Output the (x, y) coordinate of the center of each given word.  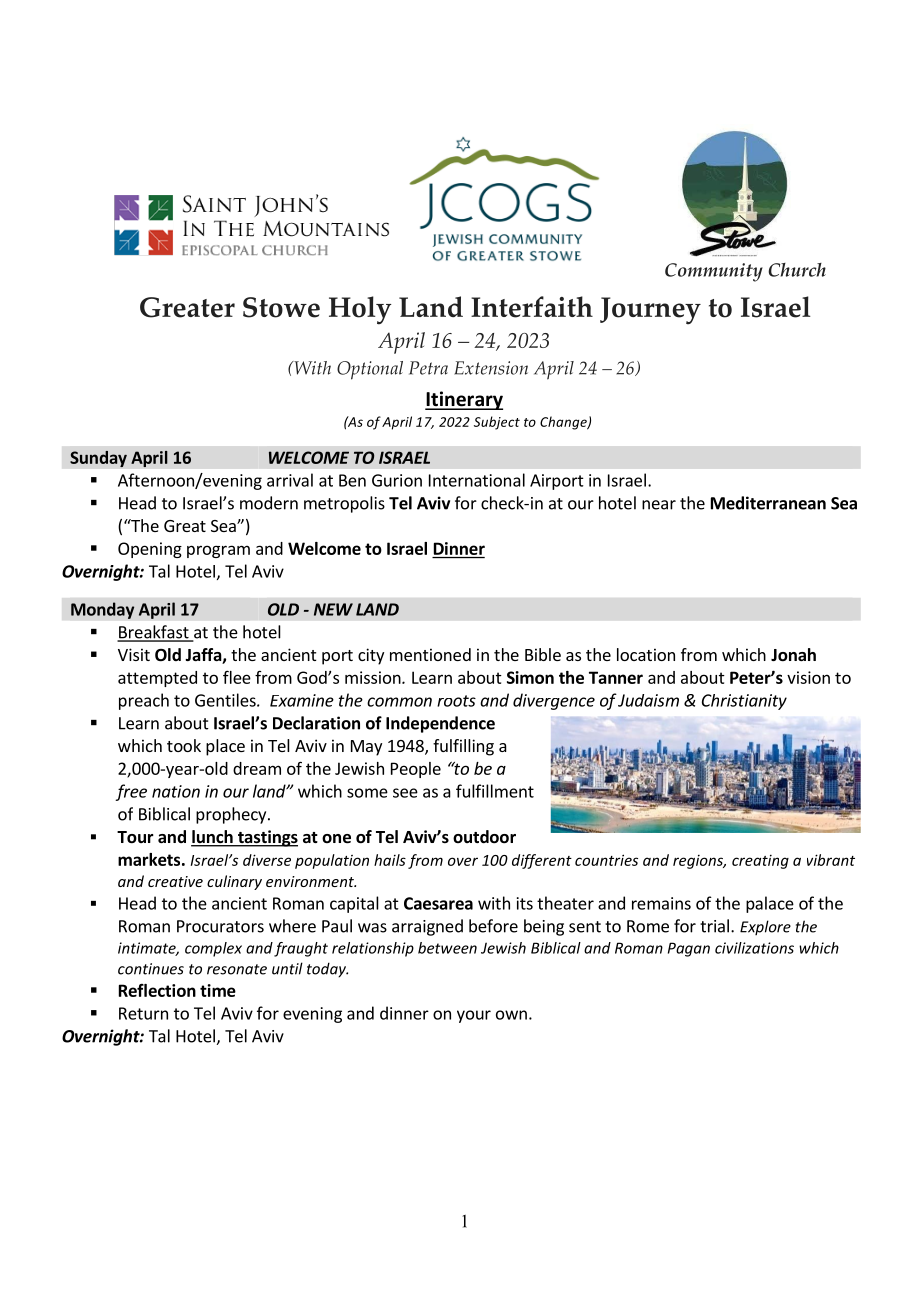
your (474, 1016)
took (184, 745)
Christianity (744, 702)
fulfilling (463, 747)
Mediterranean (768, 503)
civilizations (754, 948)
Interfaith (532, 307)
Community (714, 272)
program (218, 551)
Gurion (397, 480)
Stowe (281, 307)
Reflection (157, 990)
